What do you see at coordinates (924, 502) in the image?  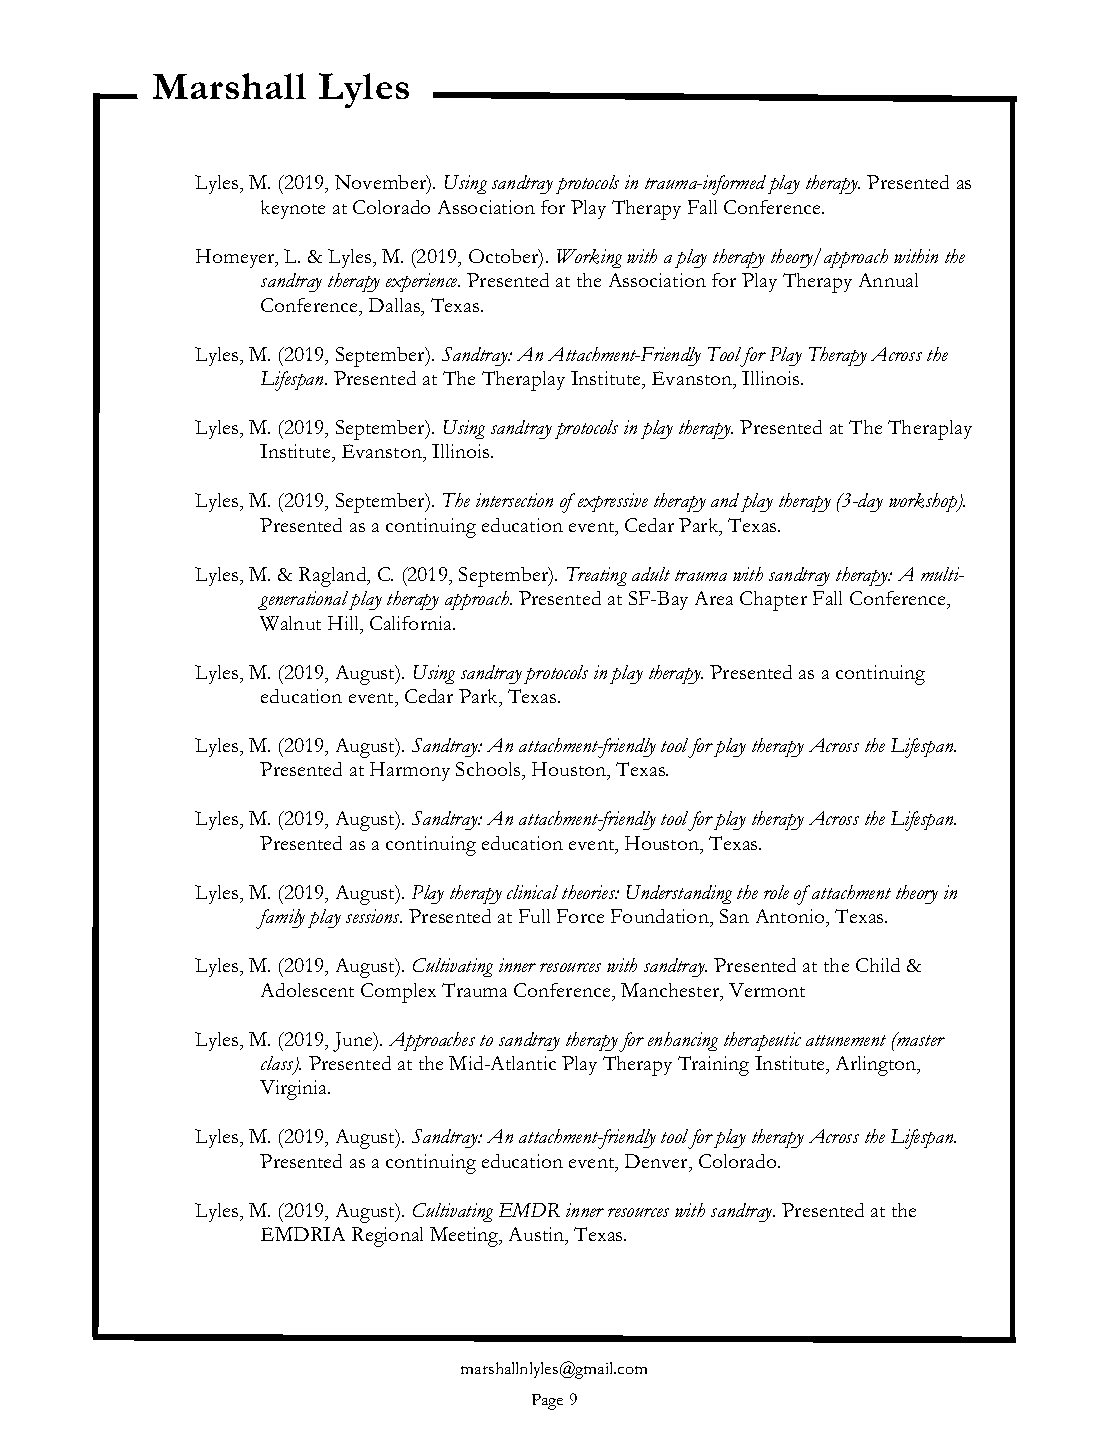 I see `workshop` at bounding box center [924, 502].
